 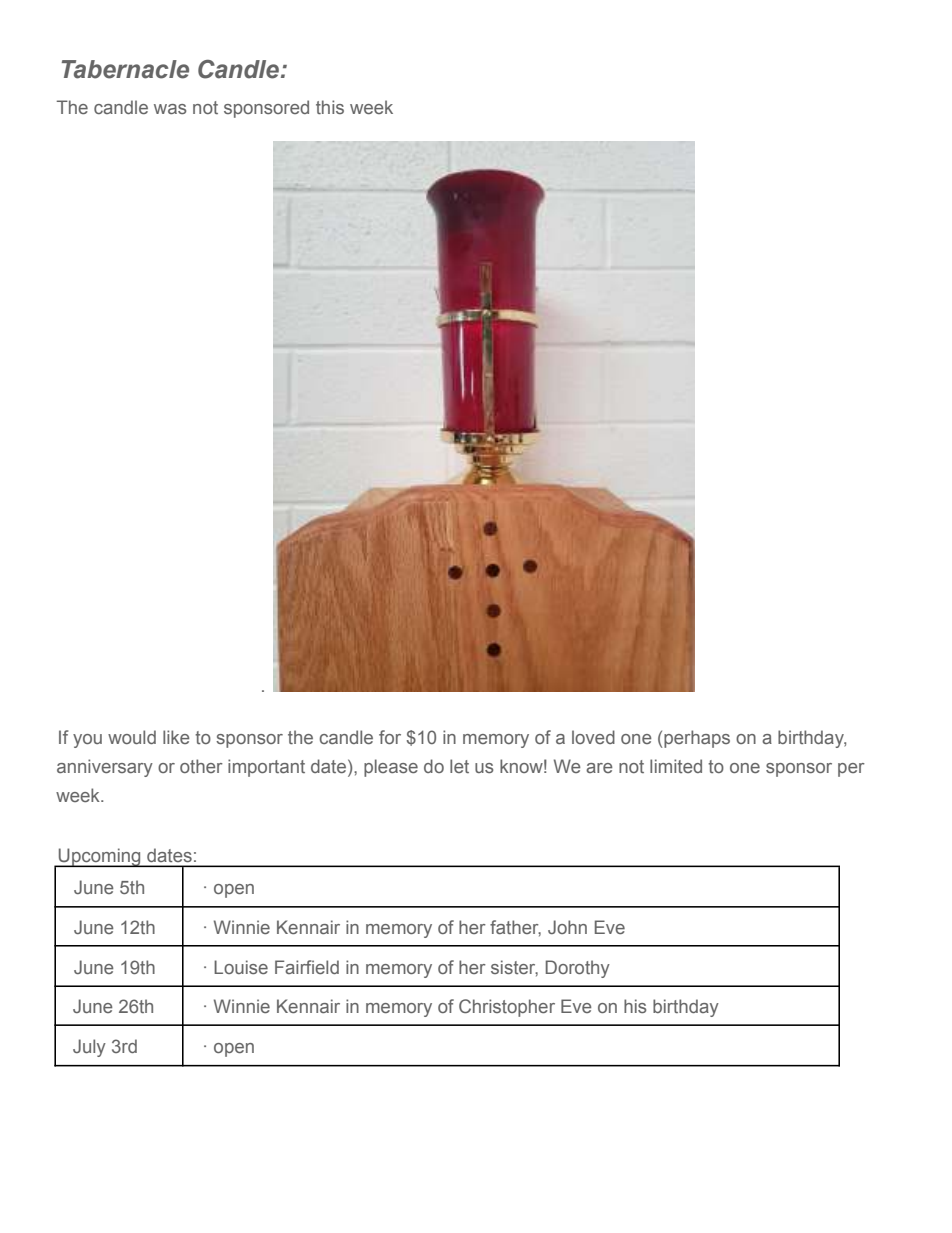 What do you see at coordinates (330, 107) in the screenshot?
I see `this` at bounding box center [330, 107].
